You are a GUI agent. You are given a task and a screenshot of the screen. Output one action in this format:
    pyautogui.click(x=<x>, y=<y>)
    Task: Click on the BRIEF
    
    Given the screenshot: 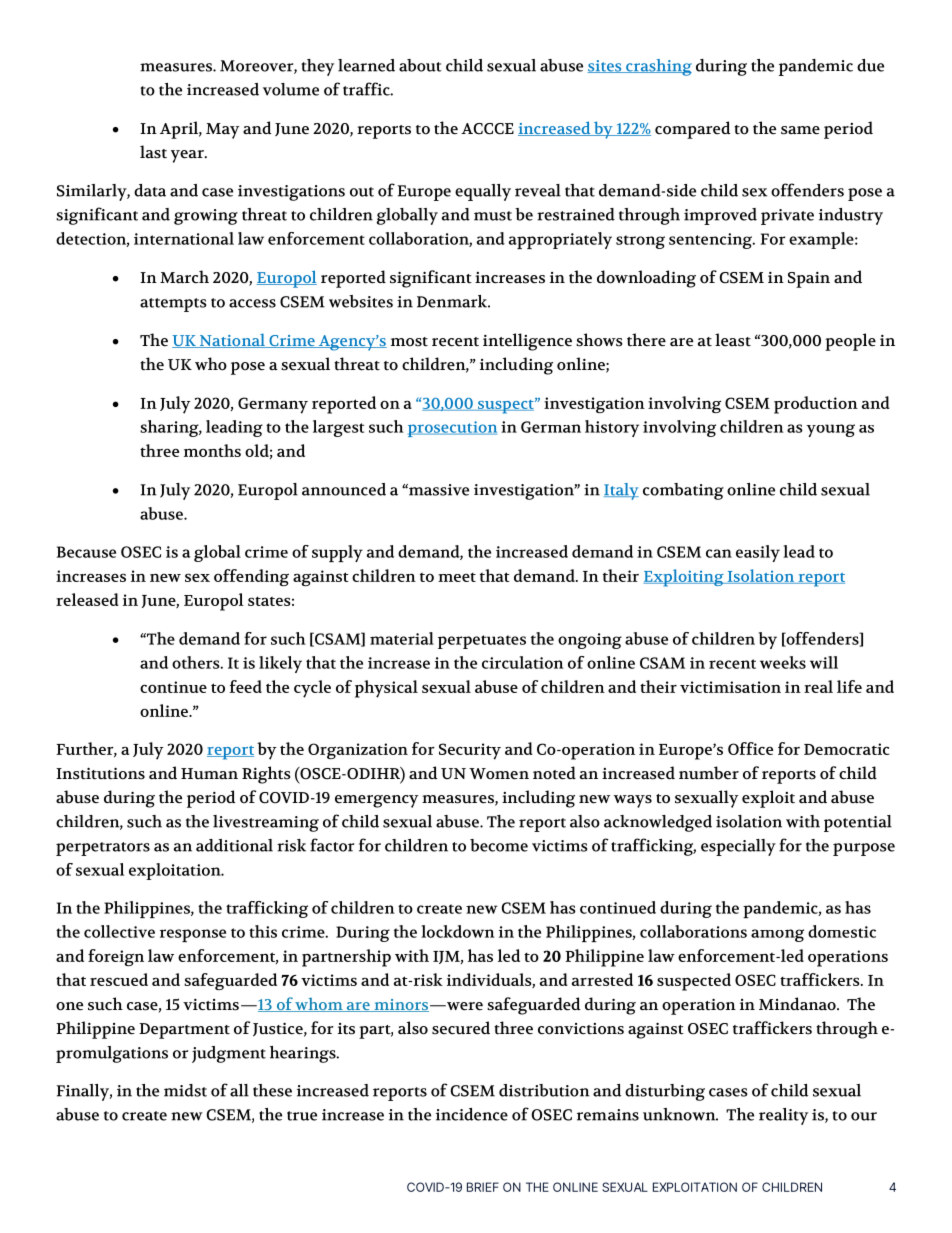 What is the action you would take?
    pyautogui.click(x=483, y=1187)
